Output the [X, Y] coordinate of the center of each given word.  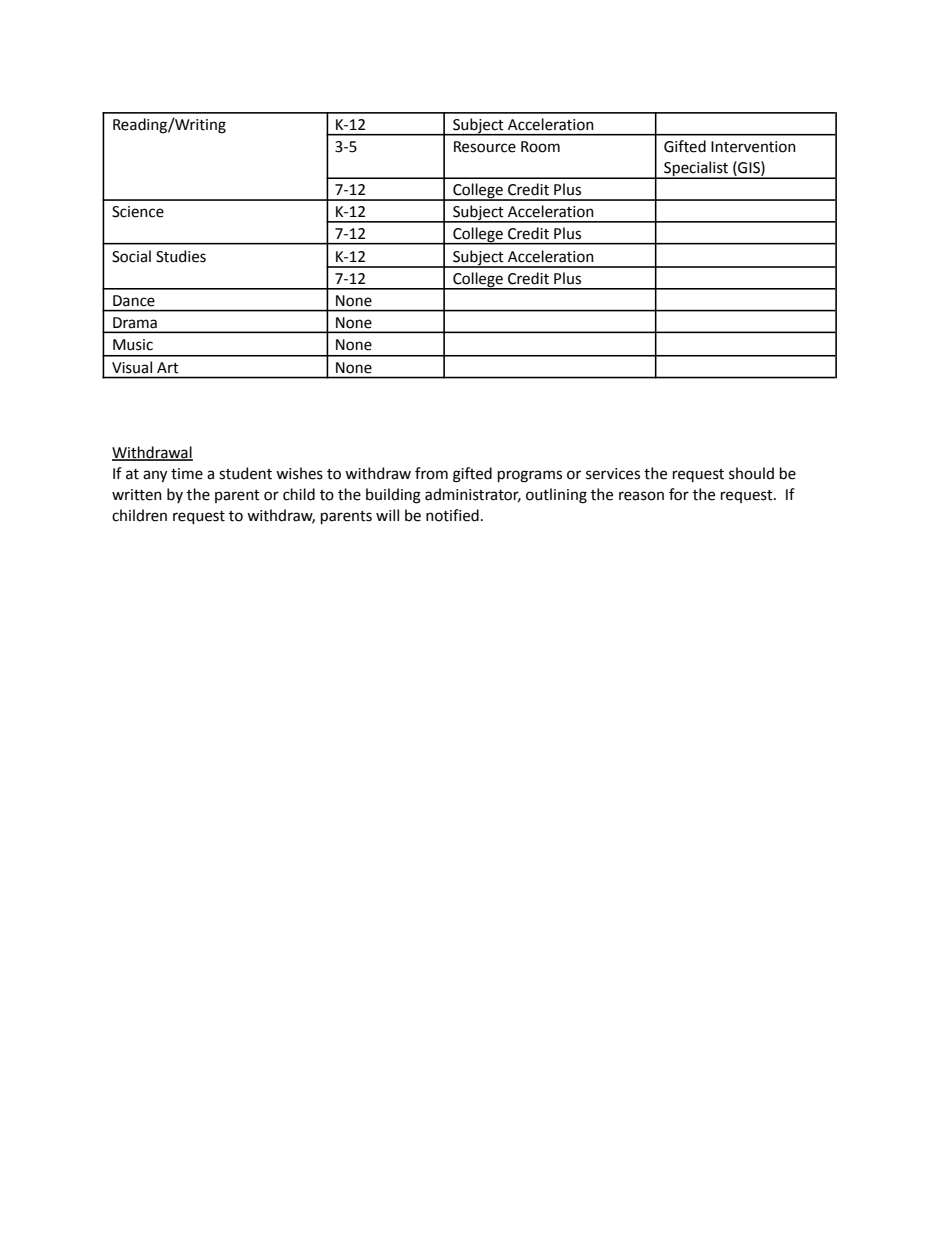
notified [452, 515]
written [137, 495]
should [751, 473]
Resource [485, 147]
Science [138, 212]
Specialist [696, 169]
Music [133, 345]
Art [168, 368]
